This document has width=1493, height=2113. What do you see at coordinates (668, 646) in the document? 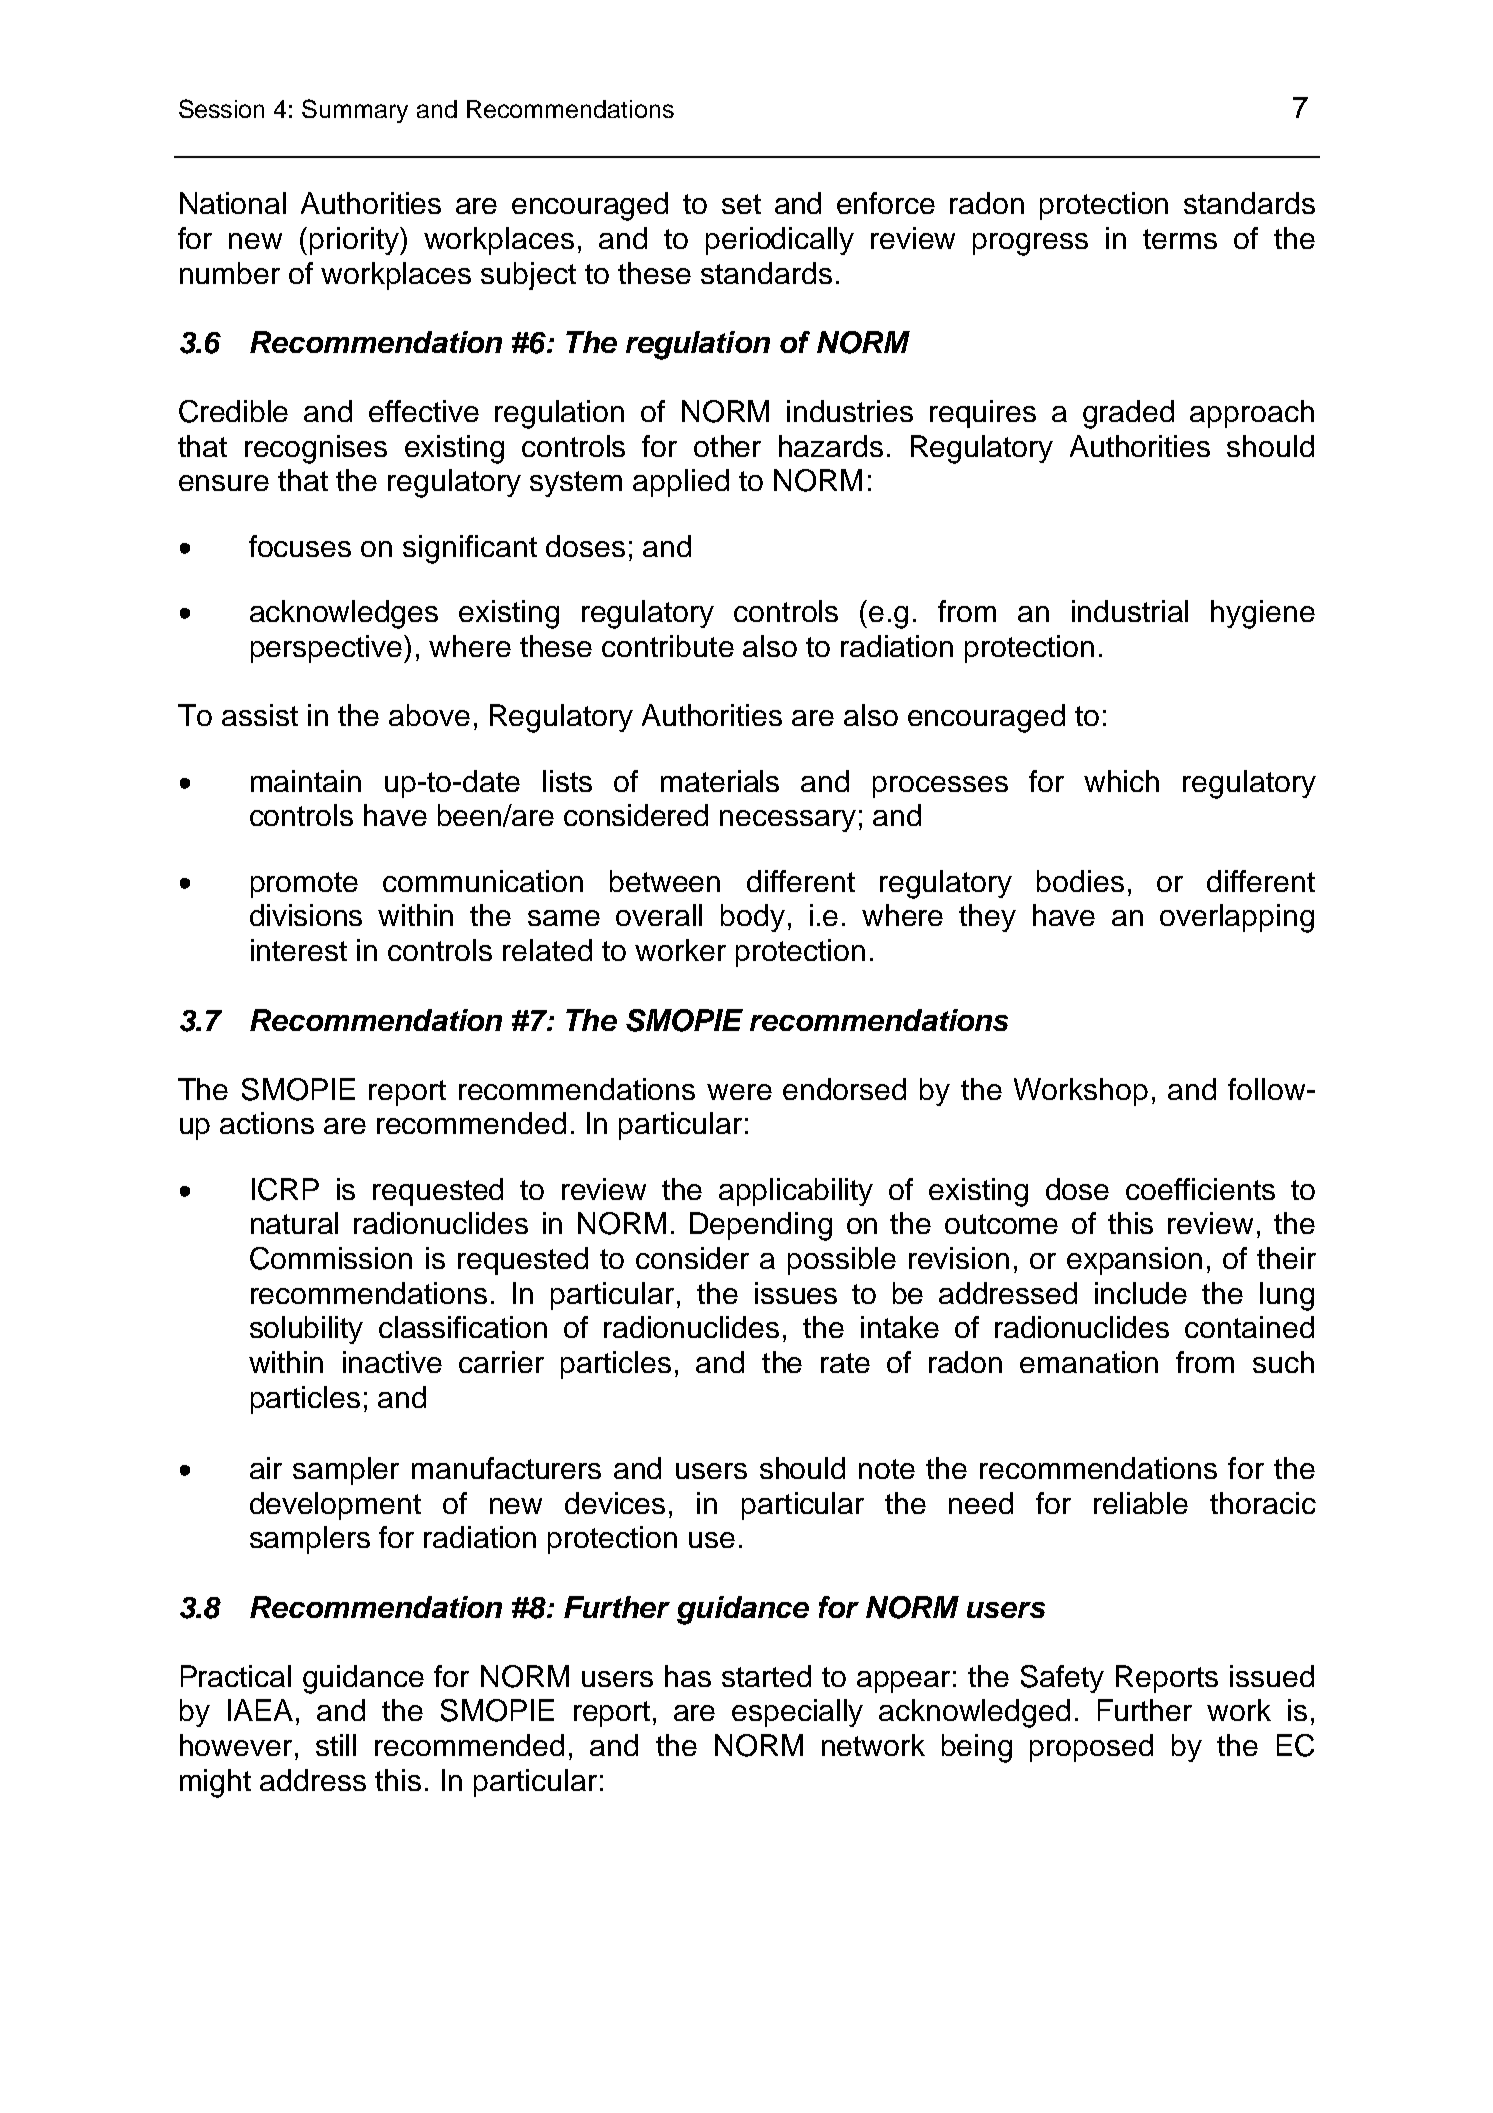
I see `contribute` at bounding box center [668, 646].
